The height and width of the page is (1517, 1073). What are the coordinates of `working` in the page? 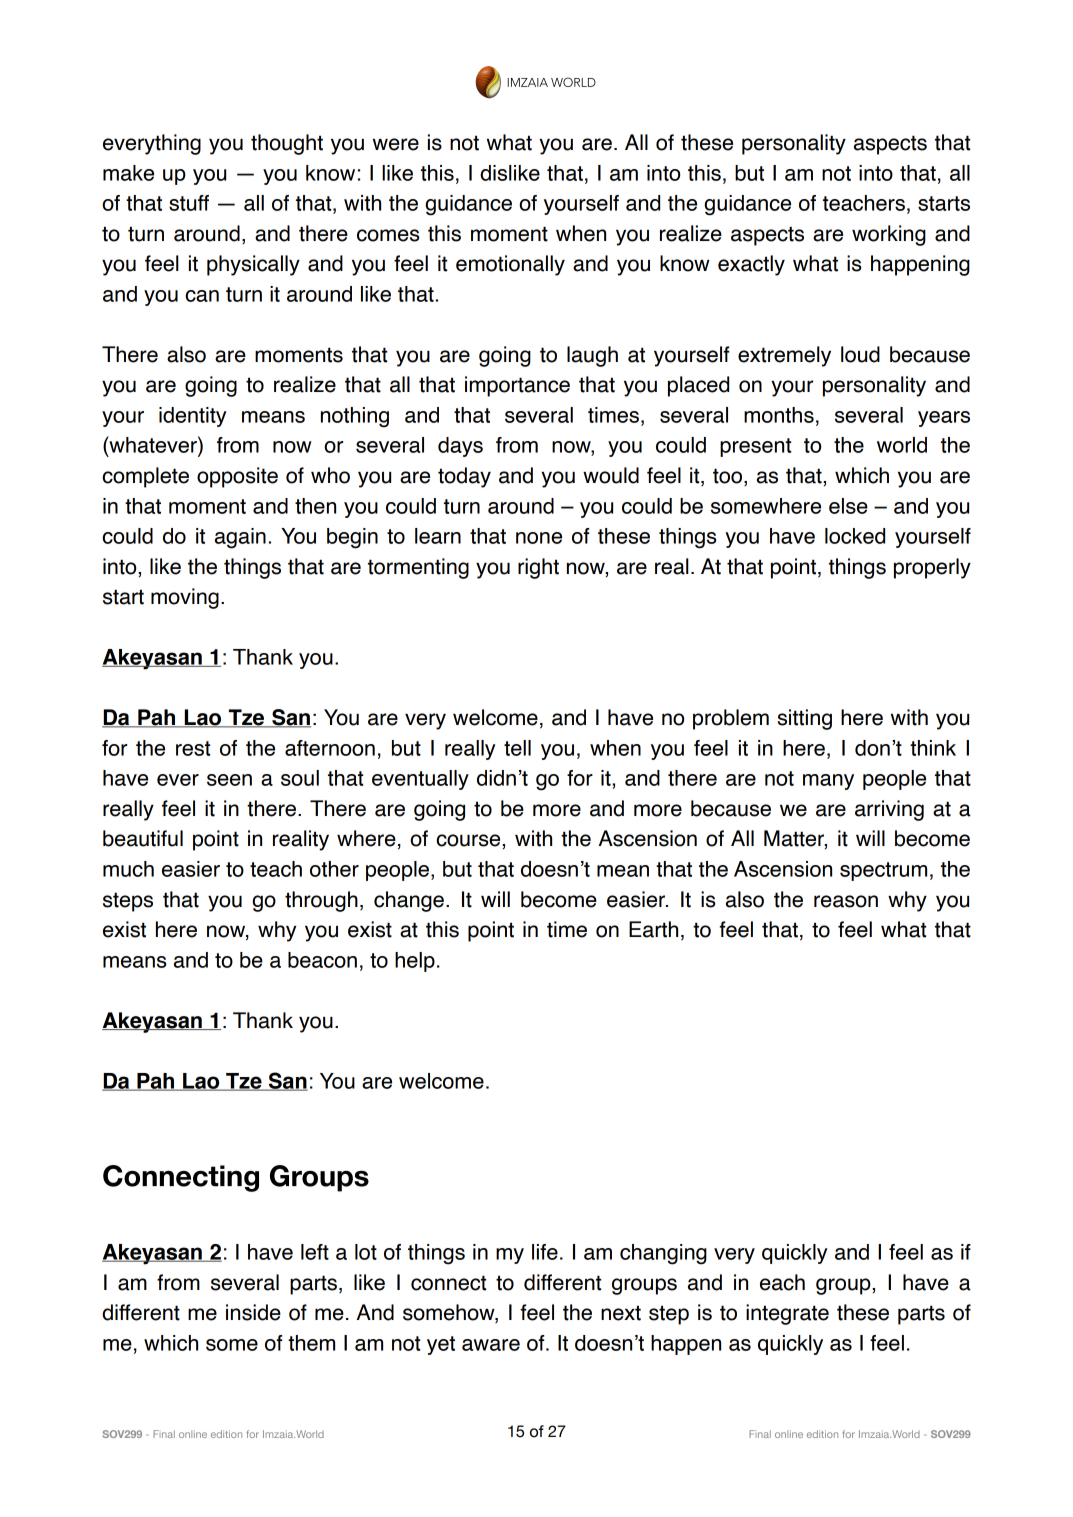 It's located at (889, 235).
